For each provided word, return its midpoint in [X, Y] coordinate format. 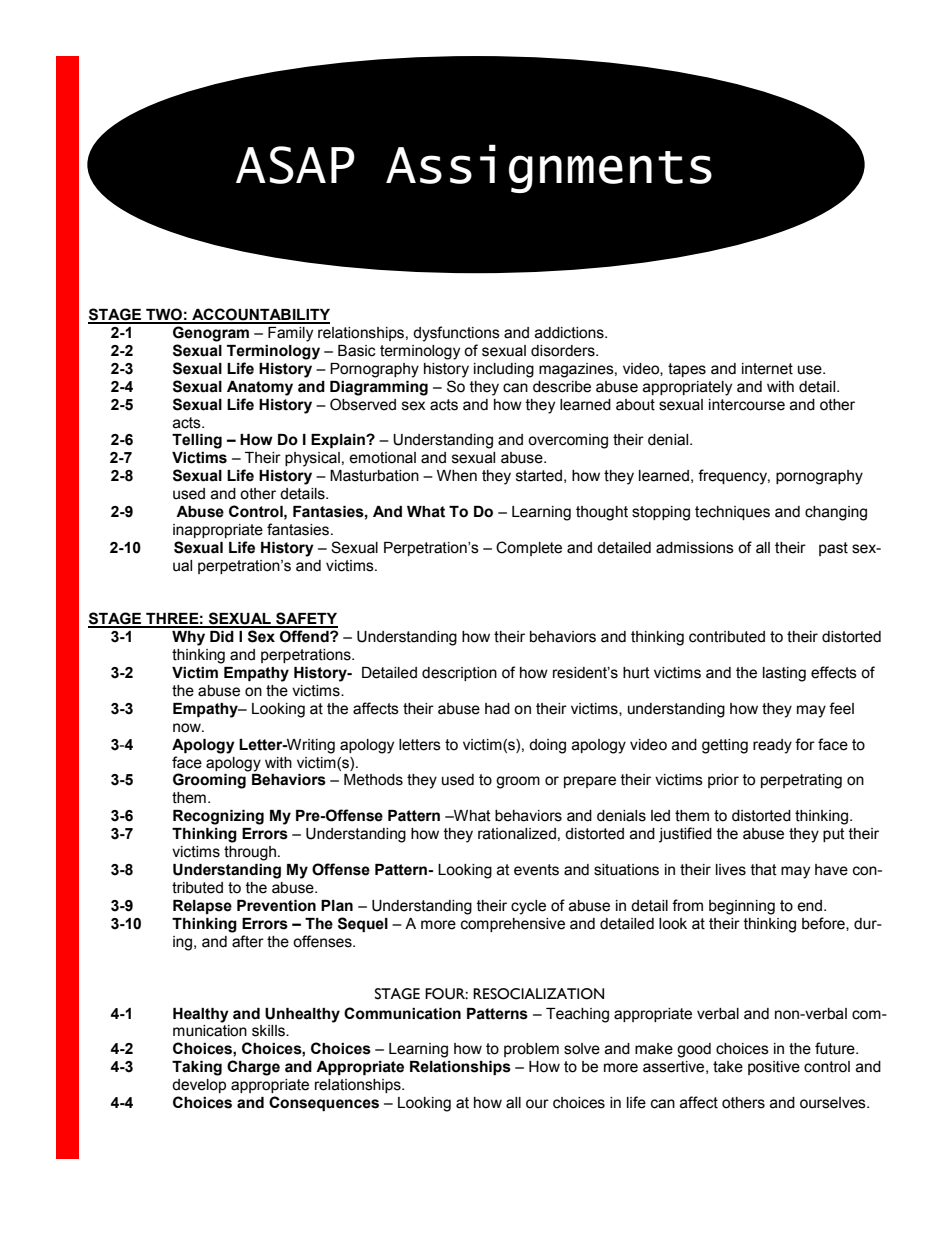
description [459, 674]
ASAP [295, 165]
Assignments [549, 168]
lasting [784, 674]
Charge [253, 1068]
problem [531, 1050]
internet [767, 369]
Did [222, 637]
